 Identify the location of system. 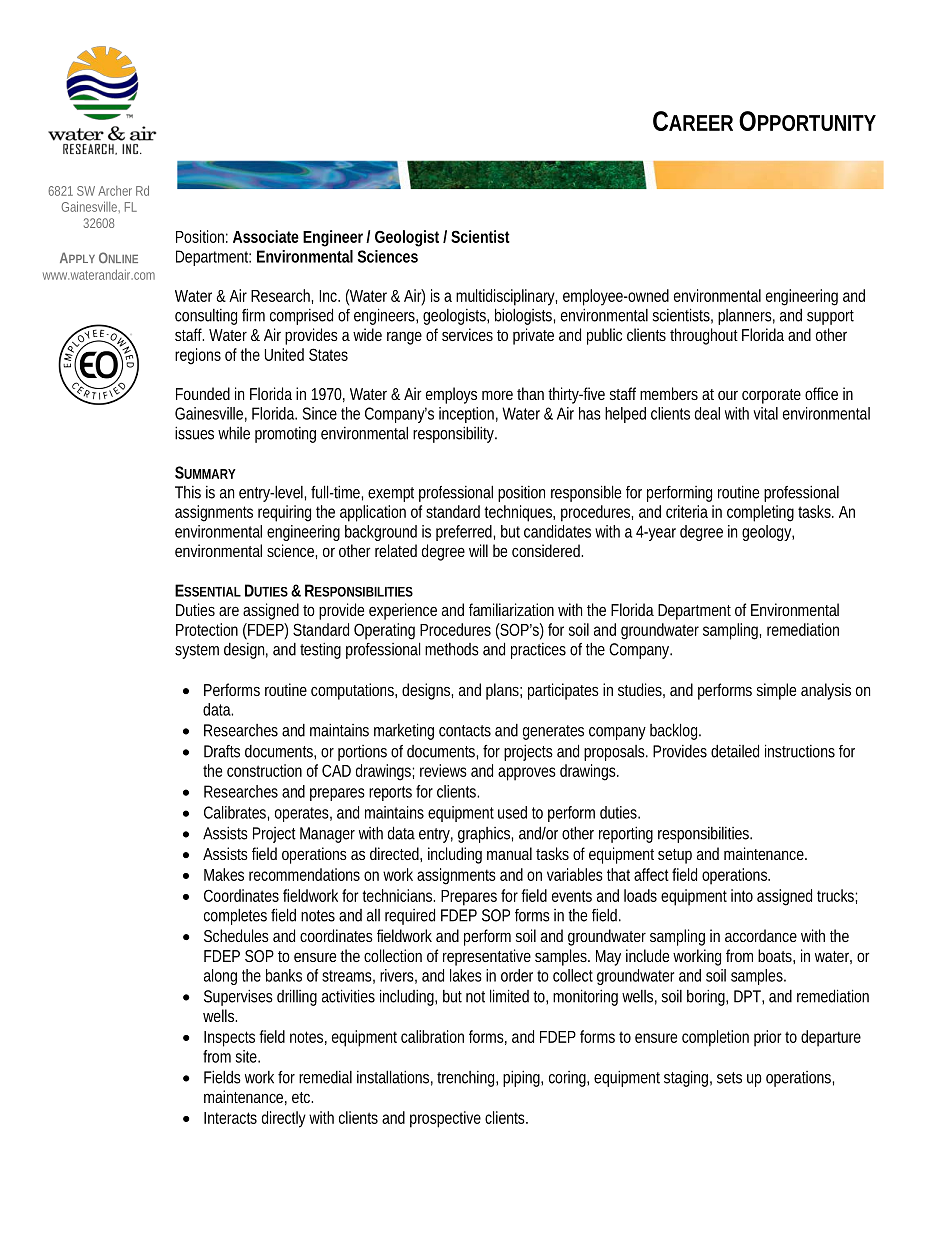
(197, 651).
